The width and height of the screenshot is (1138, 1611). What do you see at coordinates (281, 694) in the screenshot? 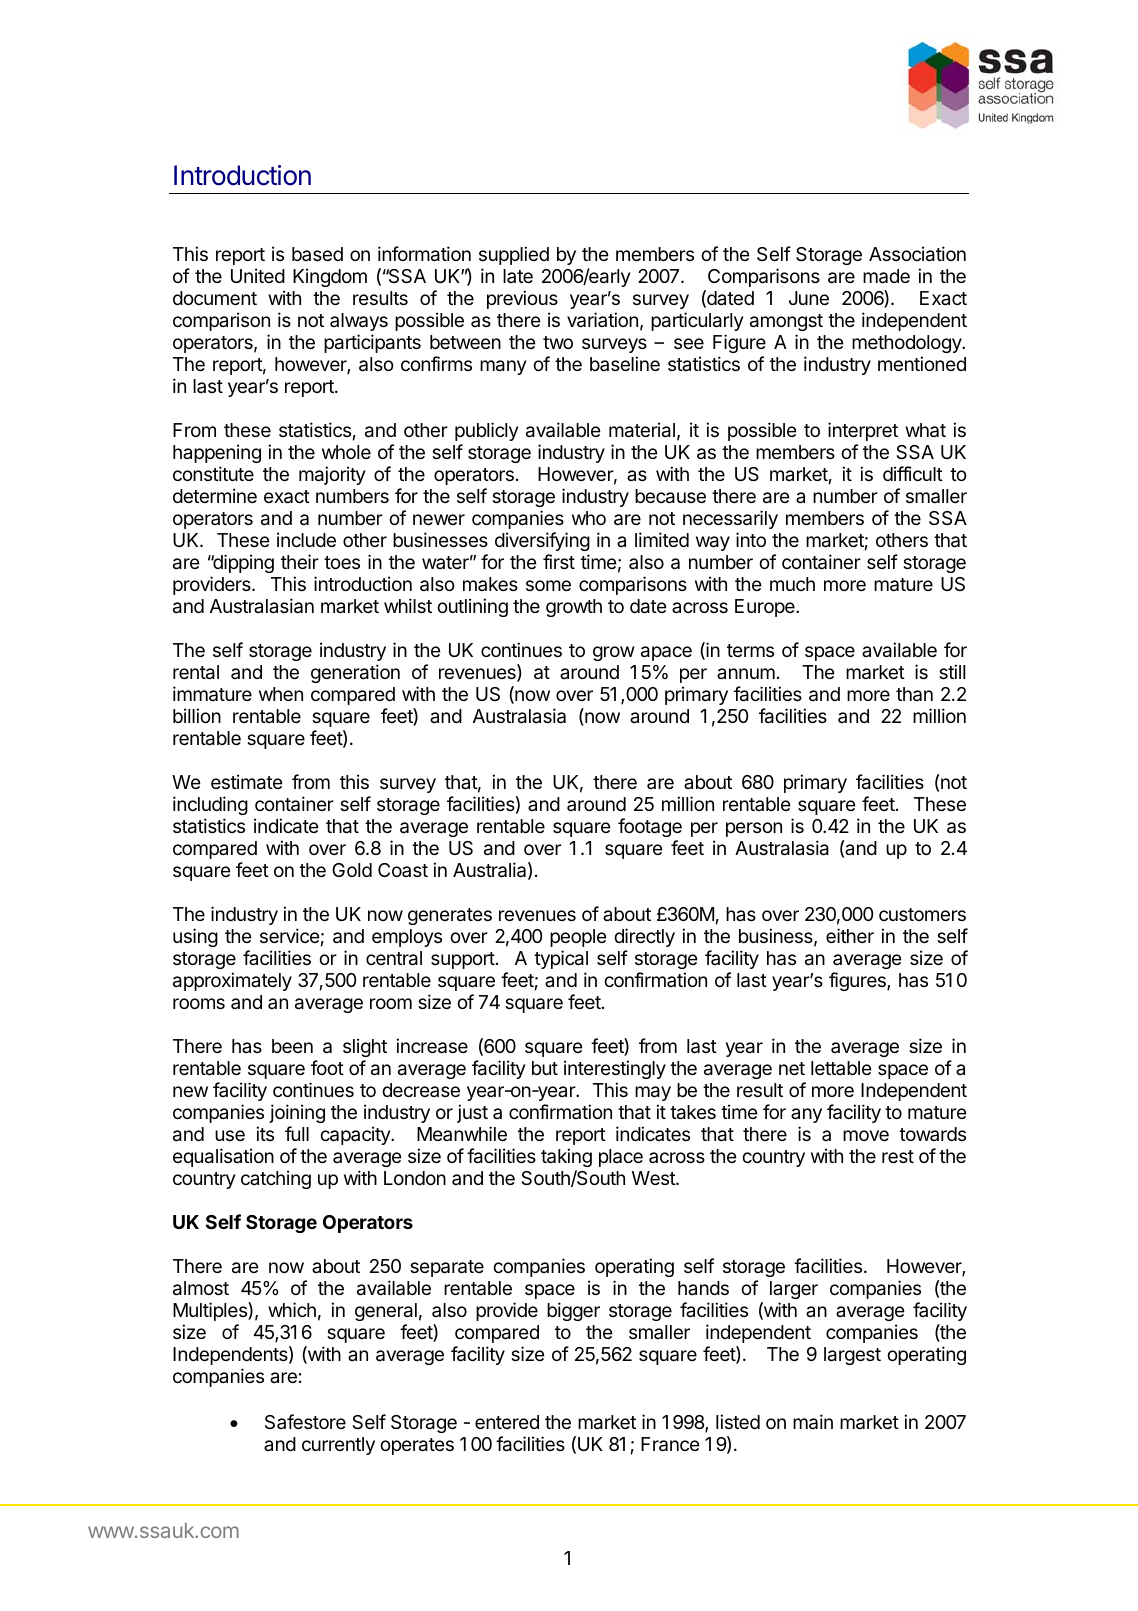
I see `when` at bounding box center [281, 694].
